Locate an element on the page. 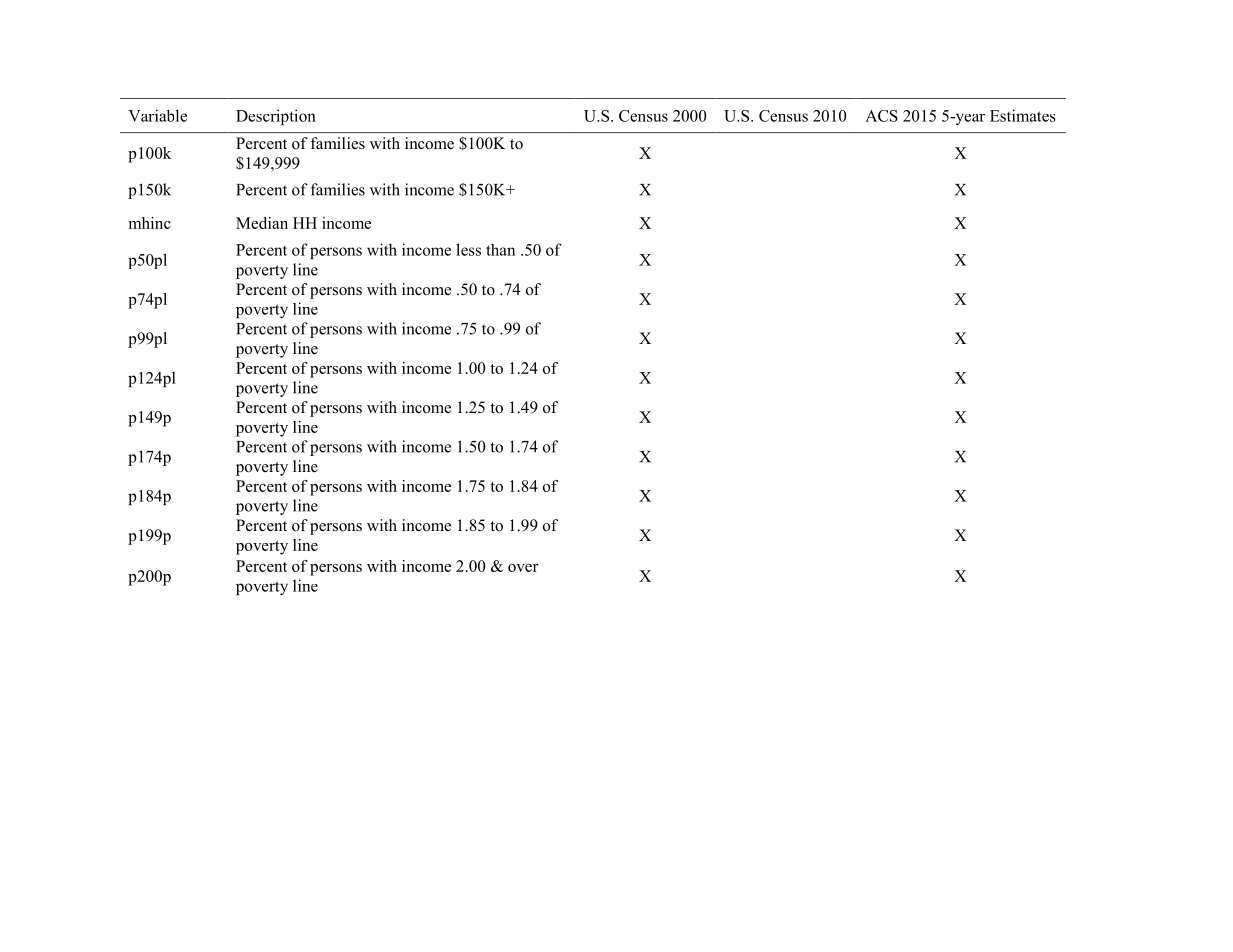 This document has height=952, width=1233. ACS is located at coordinates (881, 116).
